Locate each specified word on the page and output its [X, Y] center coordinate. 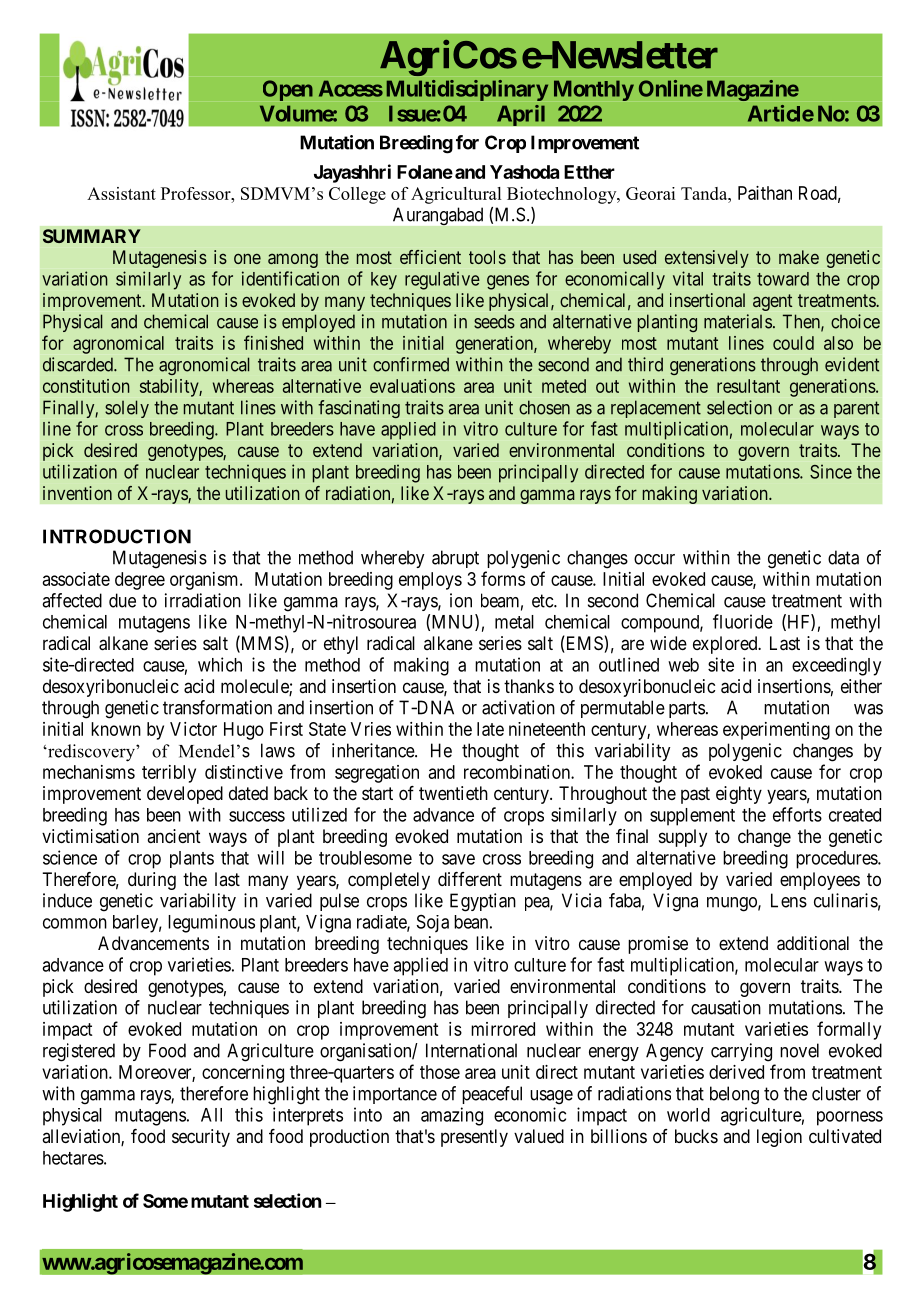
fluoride [743, 621]
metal [514, 622]
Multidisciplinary [467, 90]
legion [779, 1138]
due [122, 600]
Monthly [594, 90]
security [201, 1138]
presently [474, 1138]
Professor [197, 193]
